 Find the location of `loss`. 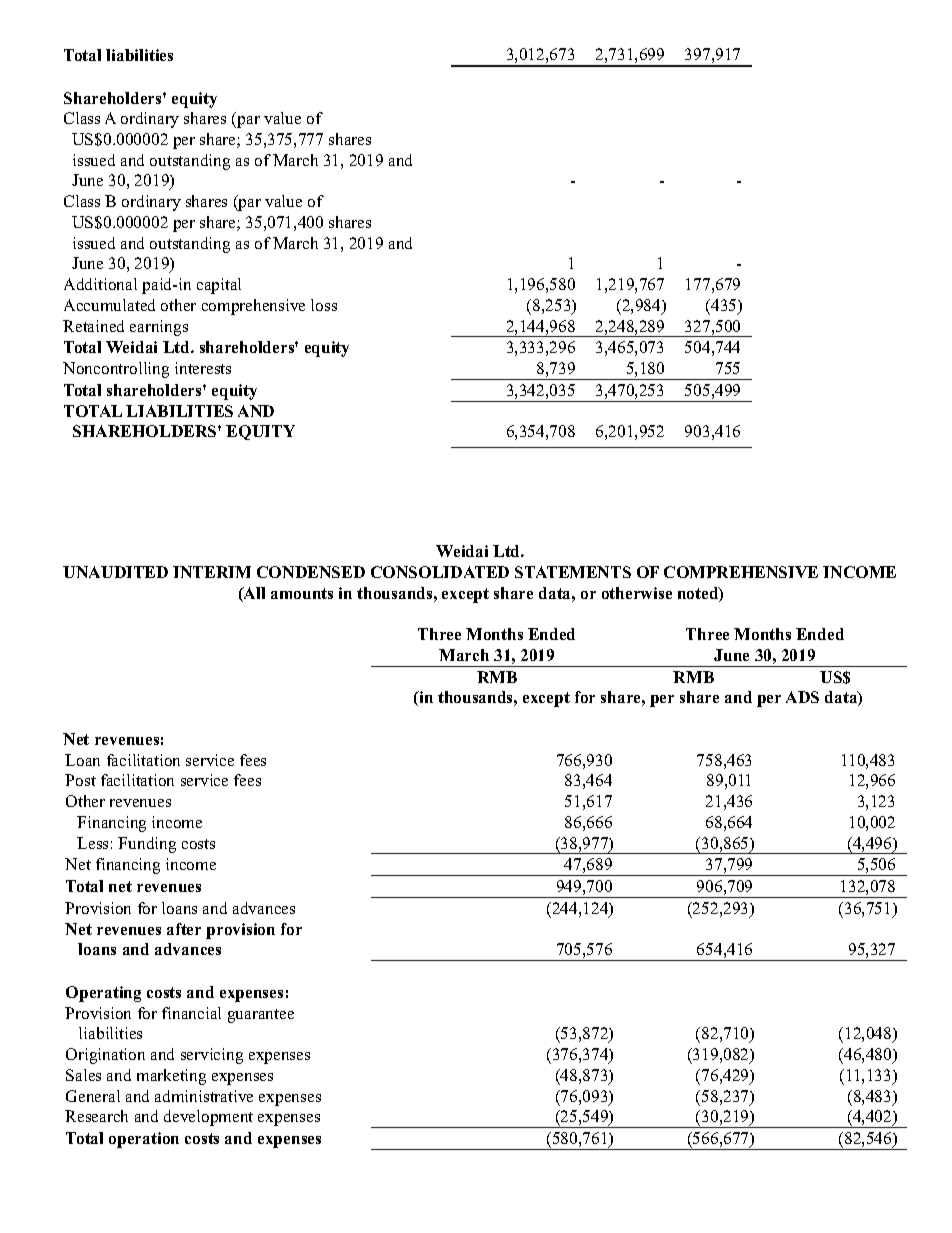

loss is located at coordinates (324, 305).
